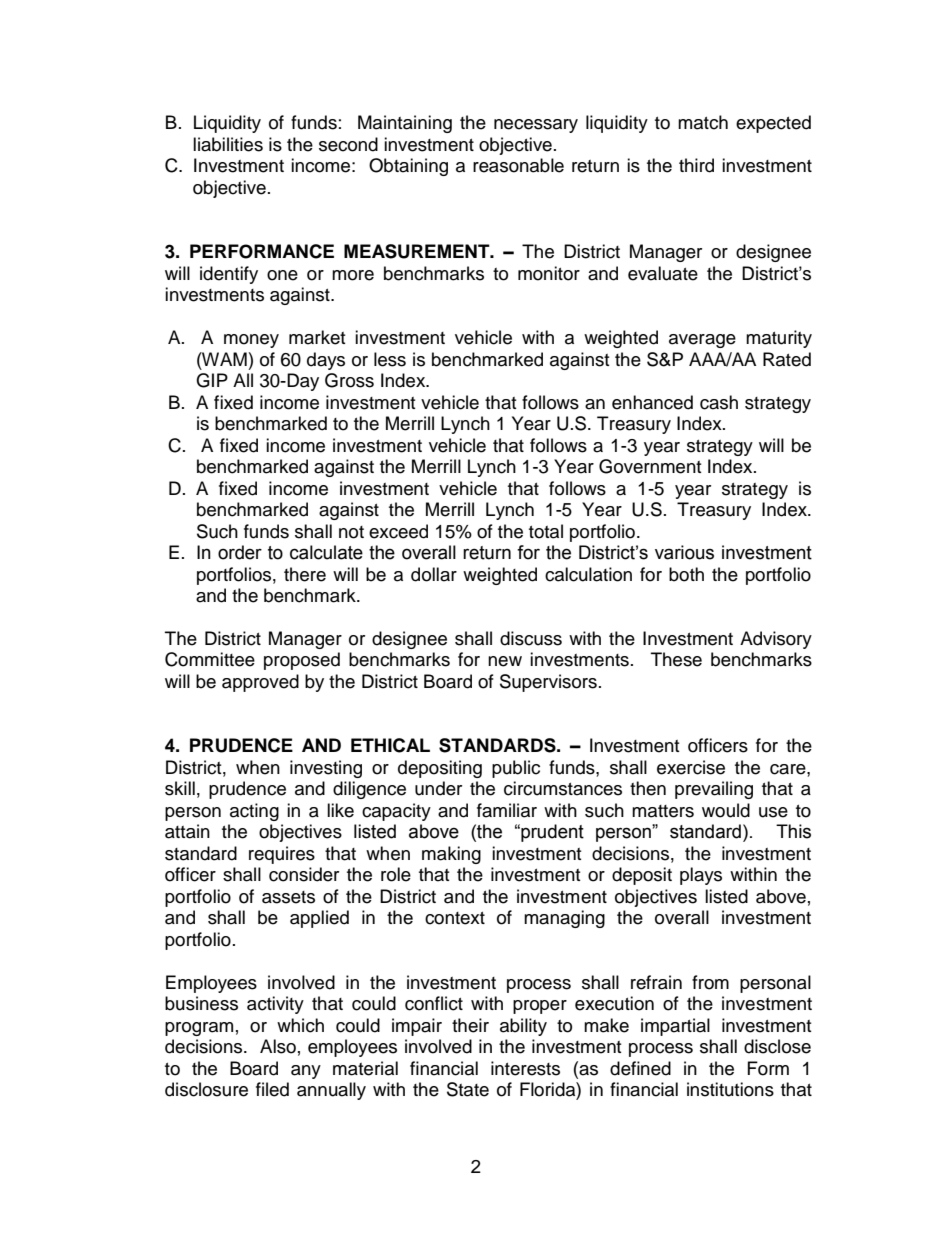 The width and height of the page is (952, 1233). What do you see at coordinates (696, 165) in the page?
I see `third` at bounding box center [696, 165].
